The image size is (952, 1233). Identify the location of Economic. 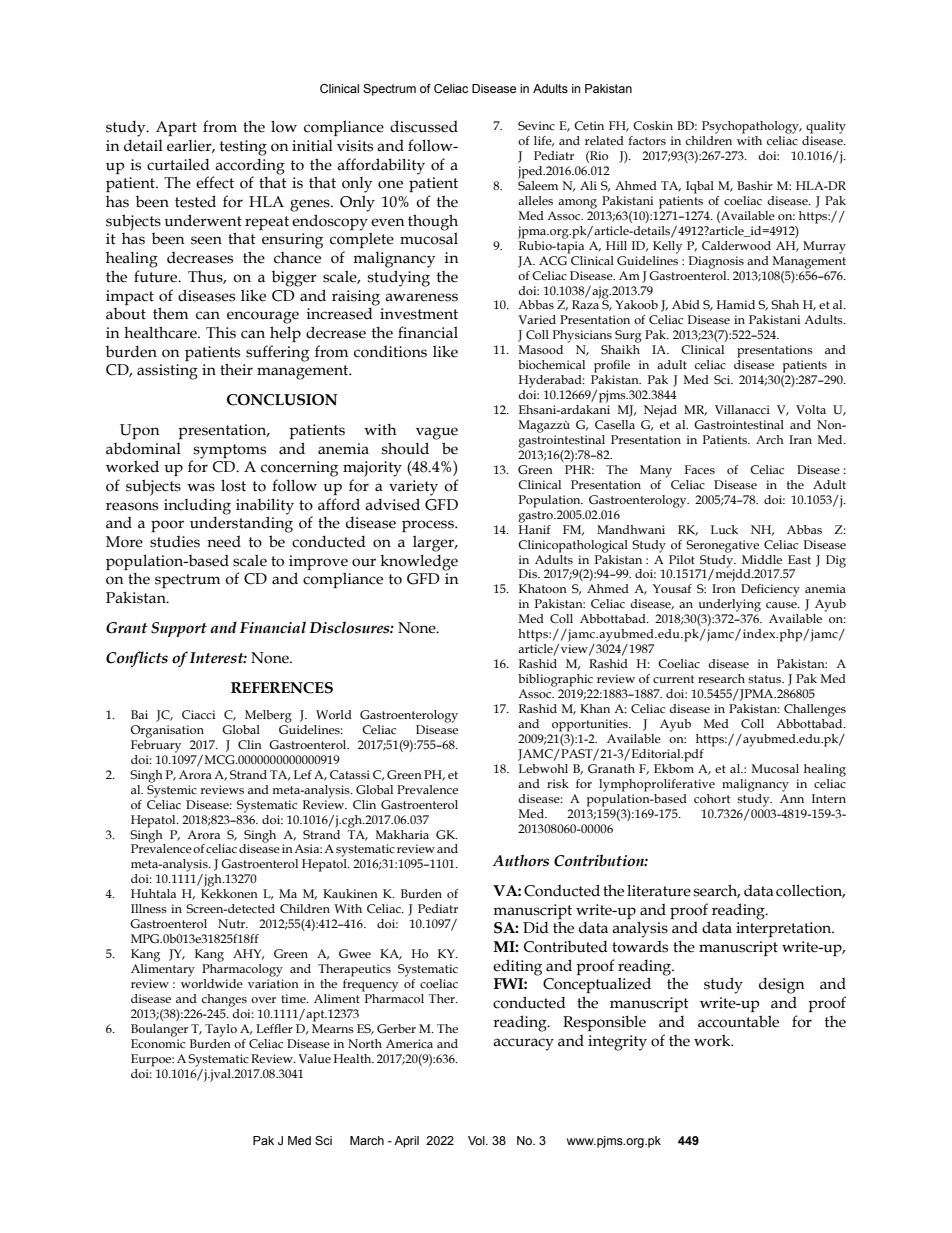
(158, 1043).
